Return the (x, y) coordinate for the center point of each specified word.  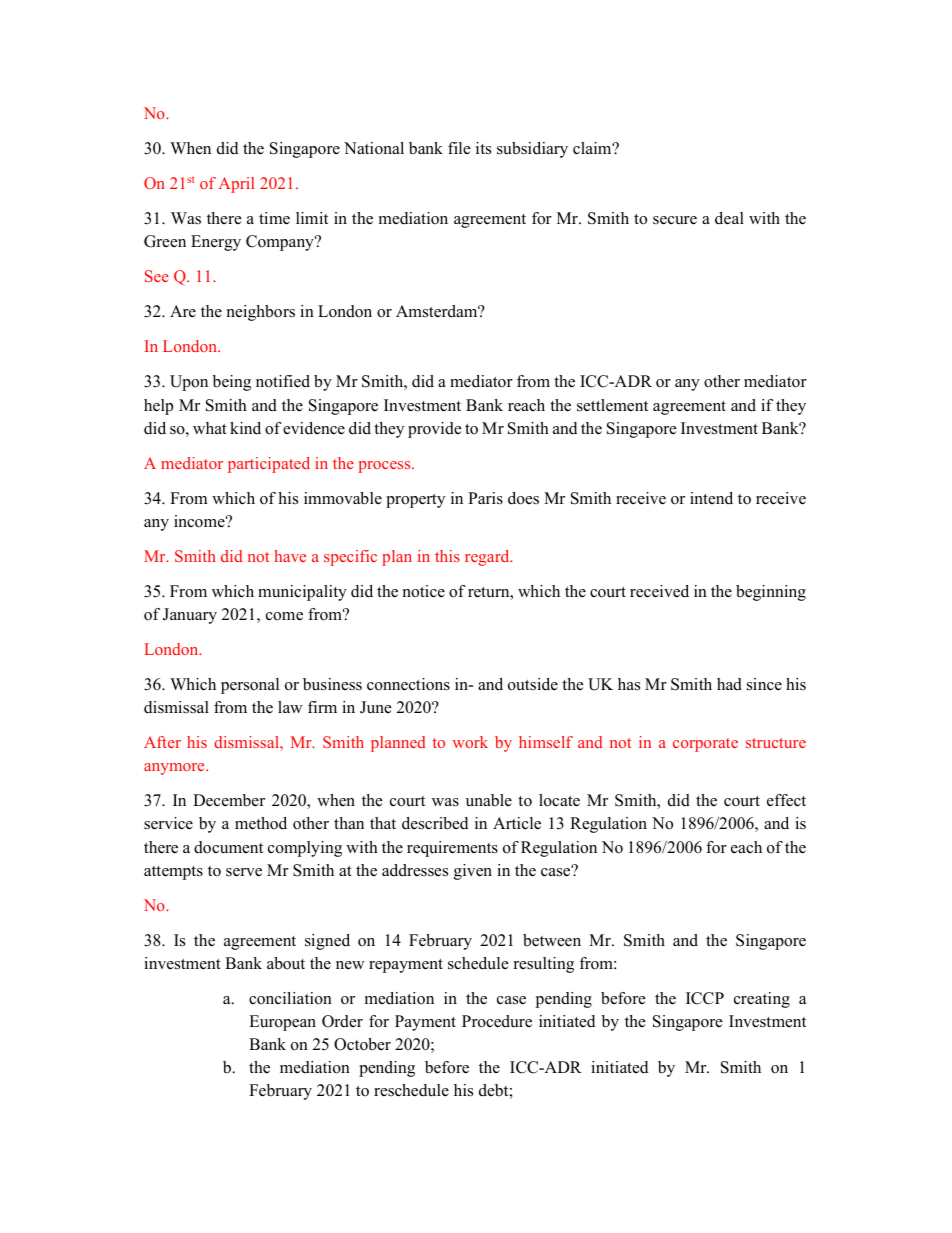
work (470, 742)
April (236, 185)
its (483, 148)
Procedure (497, 1021)
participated (269, 465)
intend (711, 498)
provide (434, 430)
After (162, 742)
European (282, 1023)
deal (729, 218)
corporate (705, 745)
